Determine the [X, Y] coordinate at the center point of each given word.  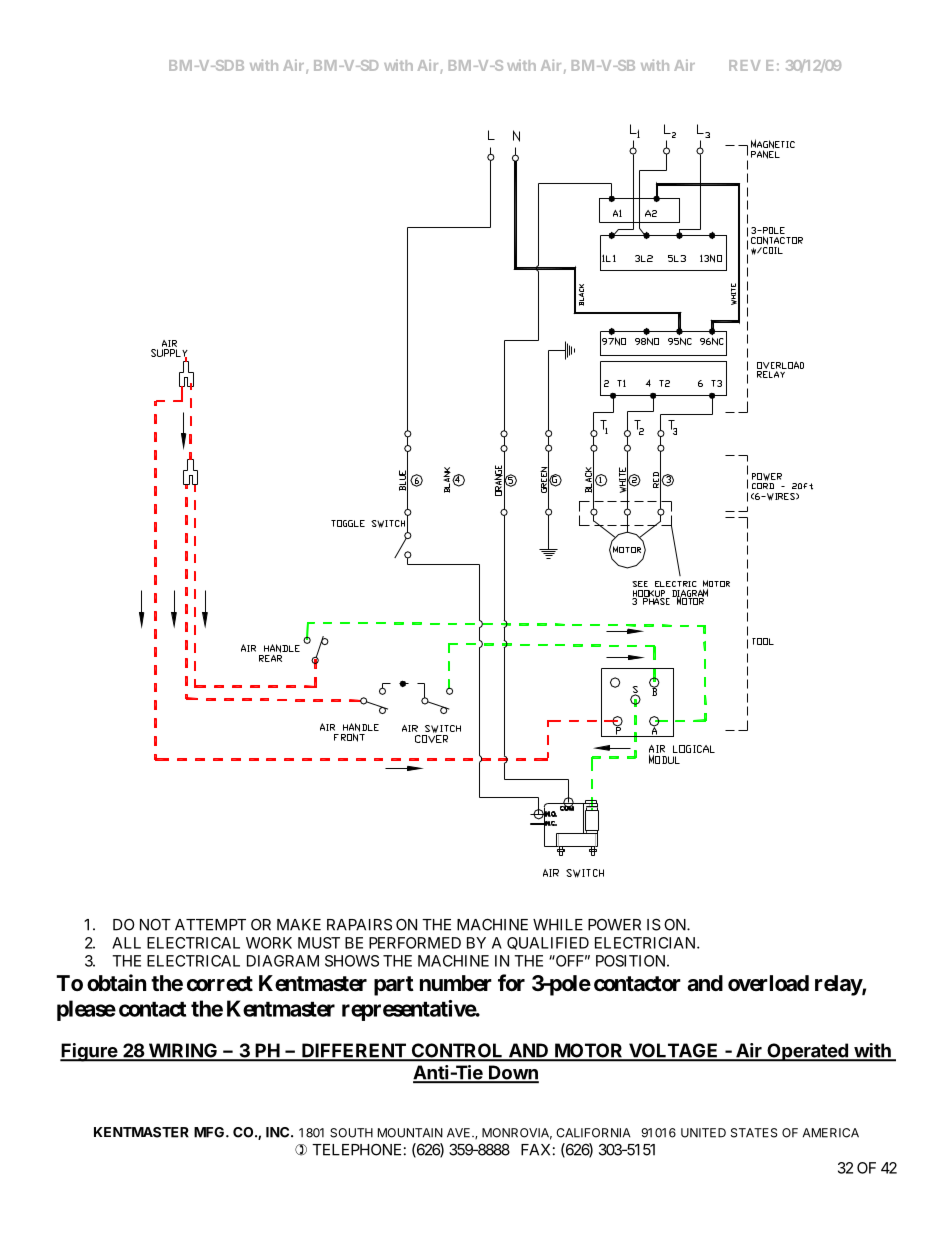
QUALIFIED [548, 943]
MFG [210, 1132]
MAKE [299, 925]
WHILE [558, 925]
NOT [155, 925]
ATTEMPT [210, 925]
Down [513, 1074]
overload [768, 983]
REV [744, 65]
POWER [614, 925]
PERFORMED [415, 943]
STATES [754, 1133]
